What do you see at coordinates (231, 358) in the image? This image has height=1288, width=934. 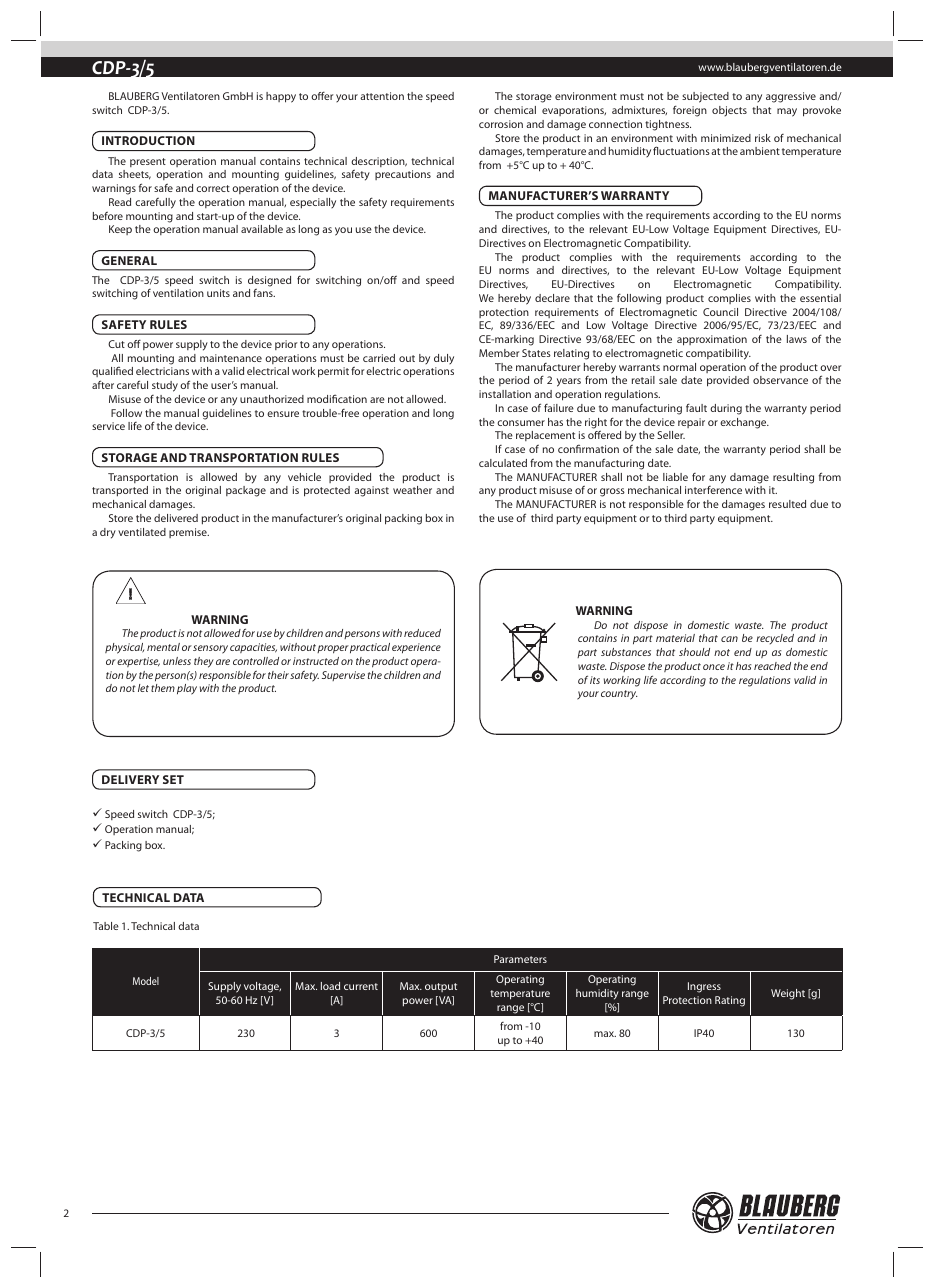 I see `maintenance` at bounding box center [231, 358].
